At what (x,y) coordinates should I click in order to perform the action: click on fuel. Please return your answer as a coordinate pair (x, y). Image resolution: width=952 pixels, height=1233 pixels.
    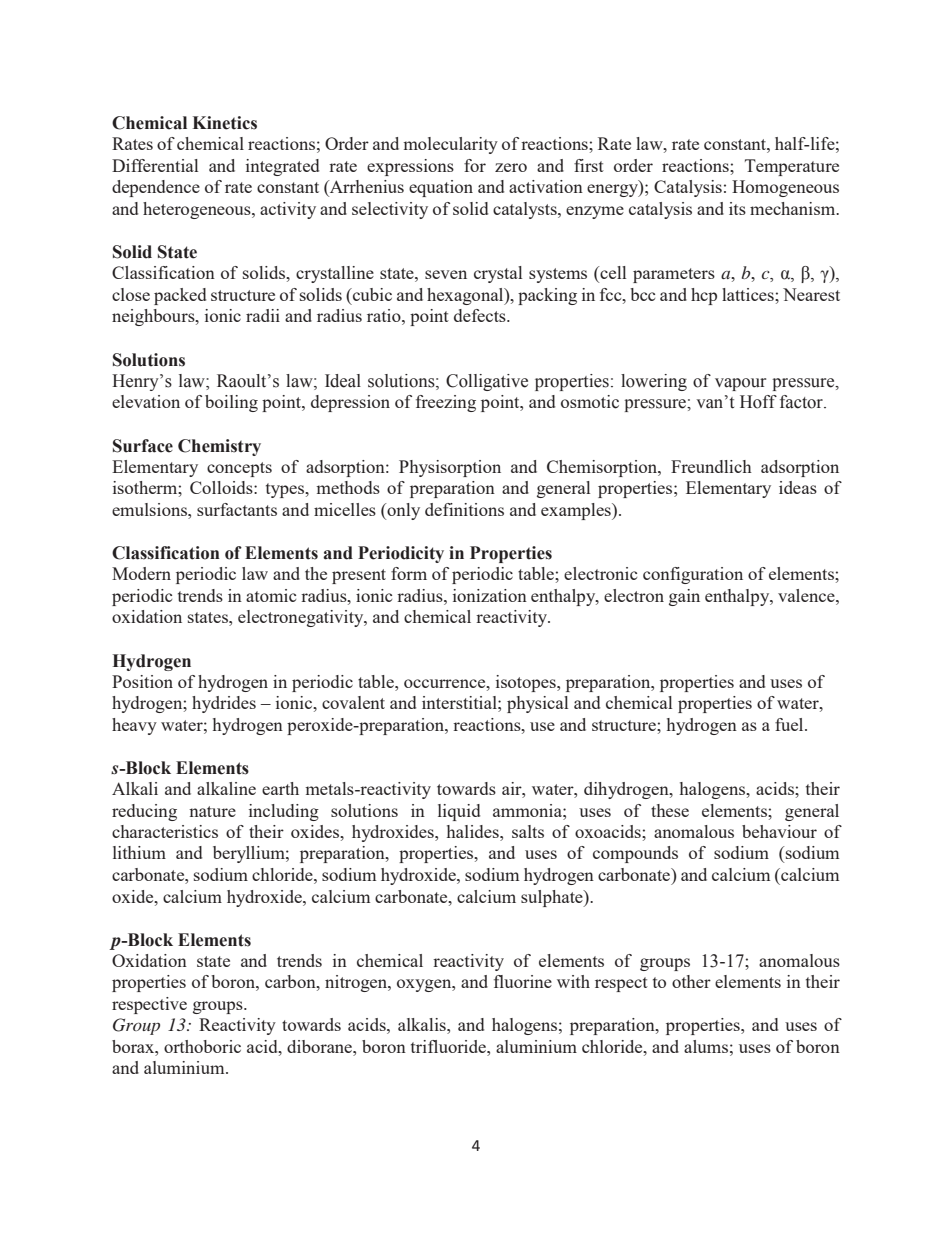
    Looking at the image, I should click on (790, 724).
